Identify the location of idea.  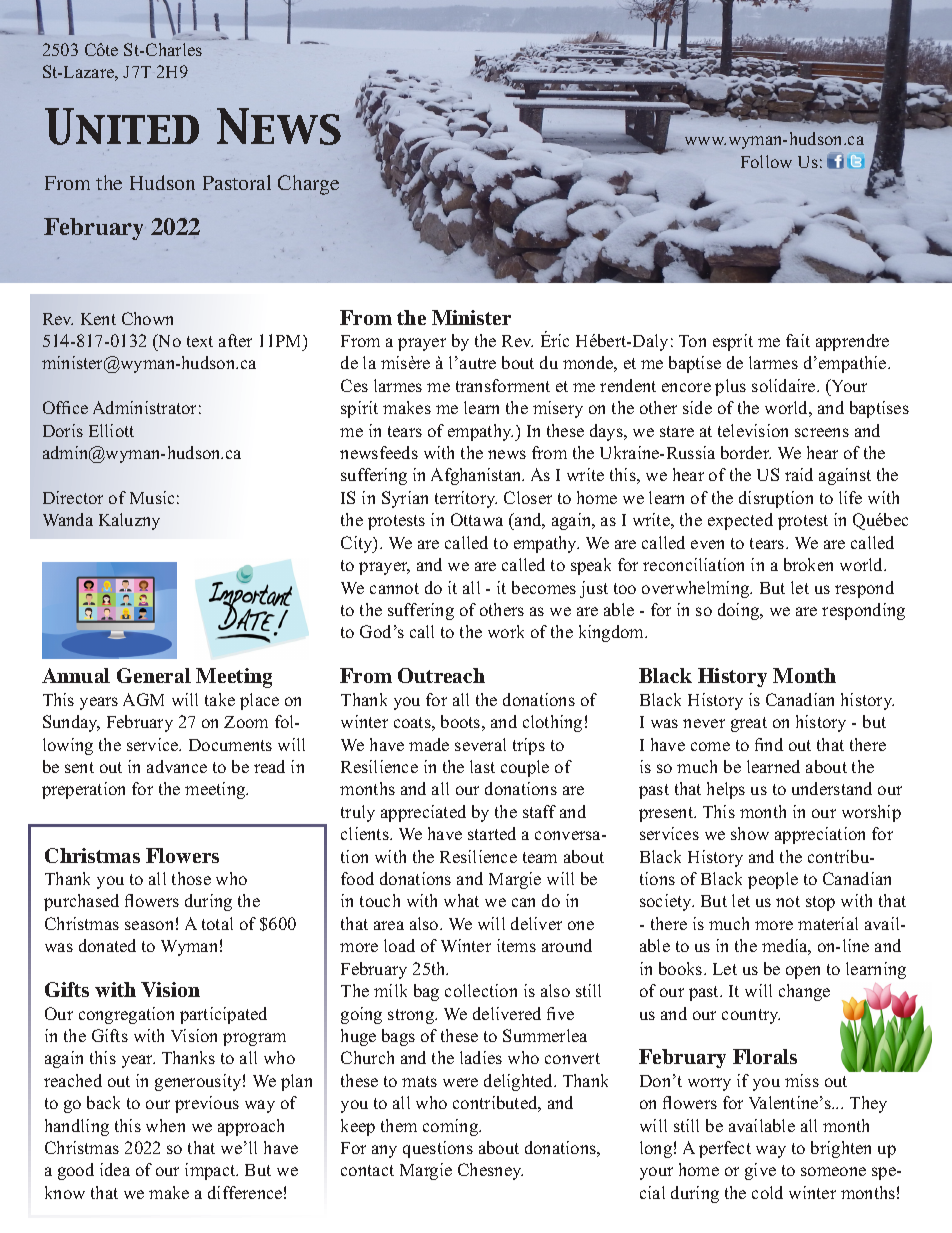
(115, 1169).
